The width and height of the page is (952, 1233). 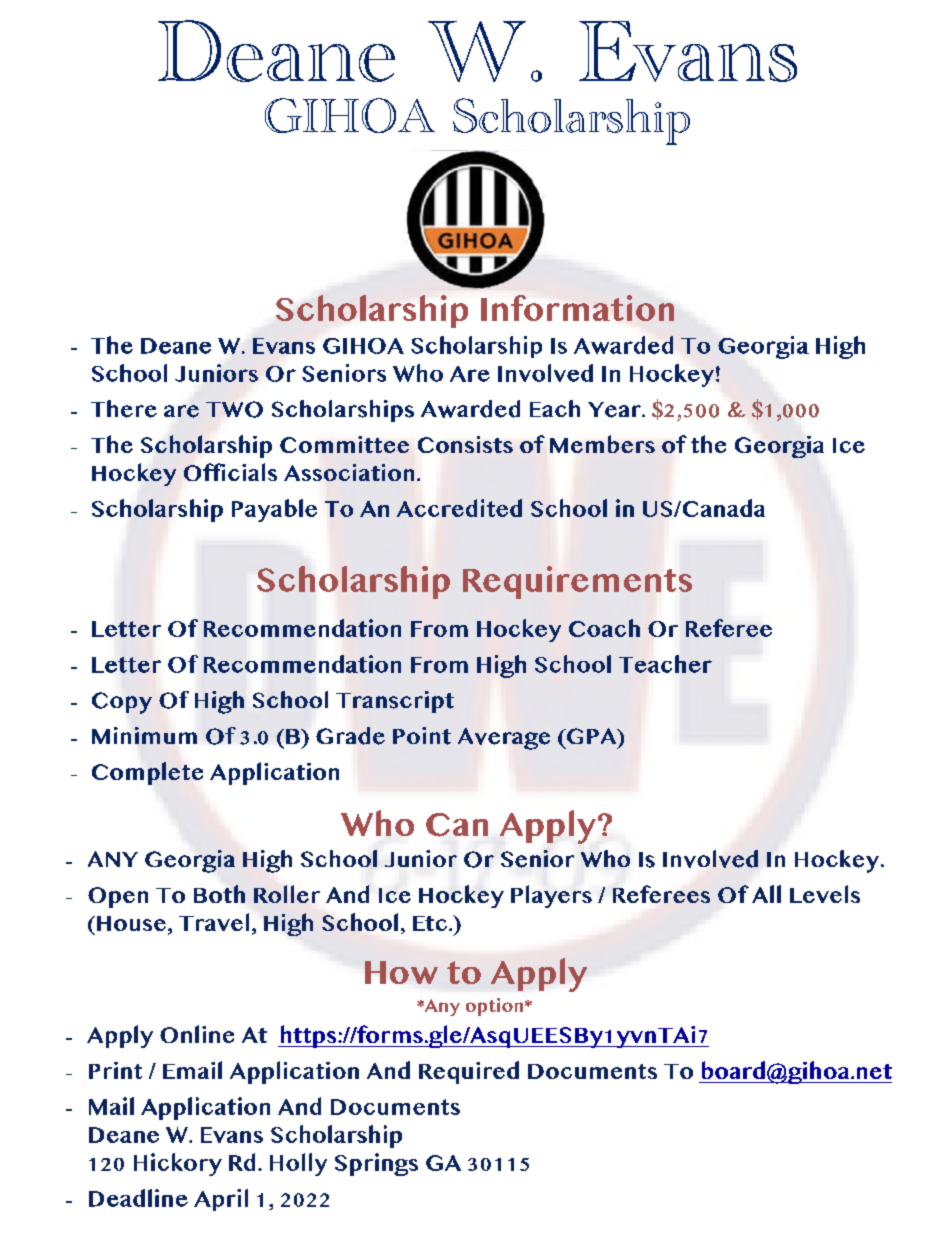 What do you see at coordinates (122, 703) in the page?
I see `Copy` at bounding box center [122, 703].
